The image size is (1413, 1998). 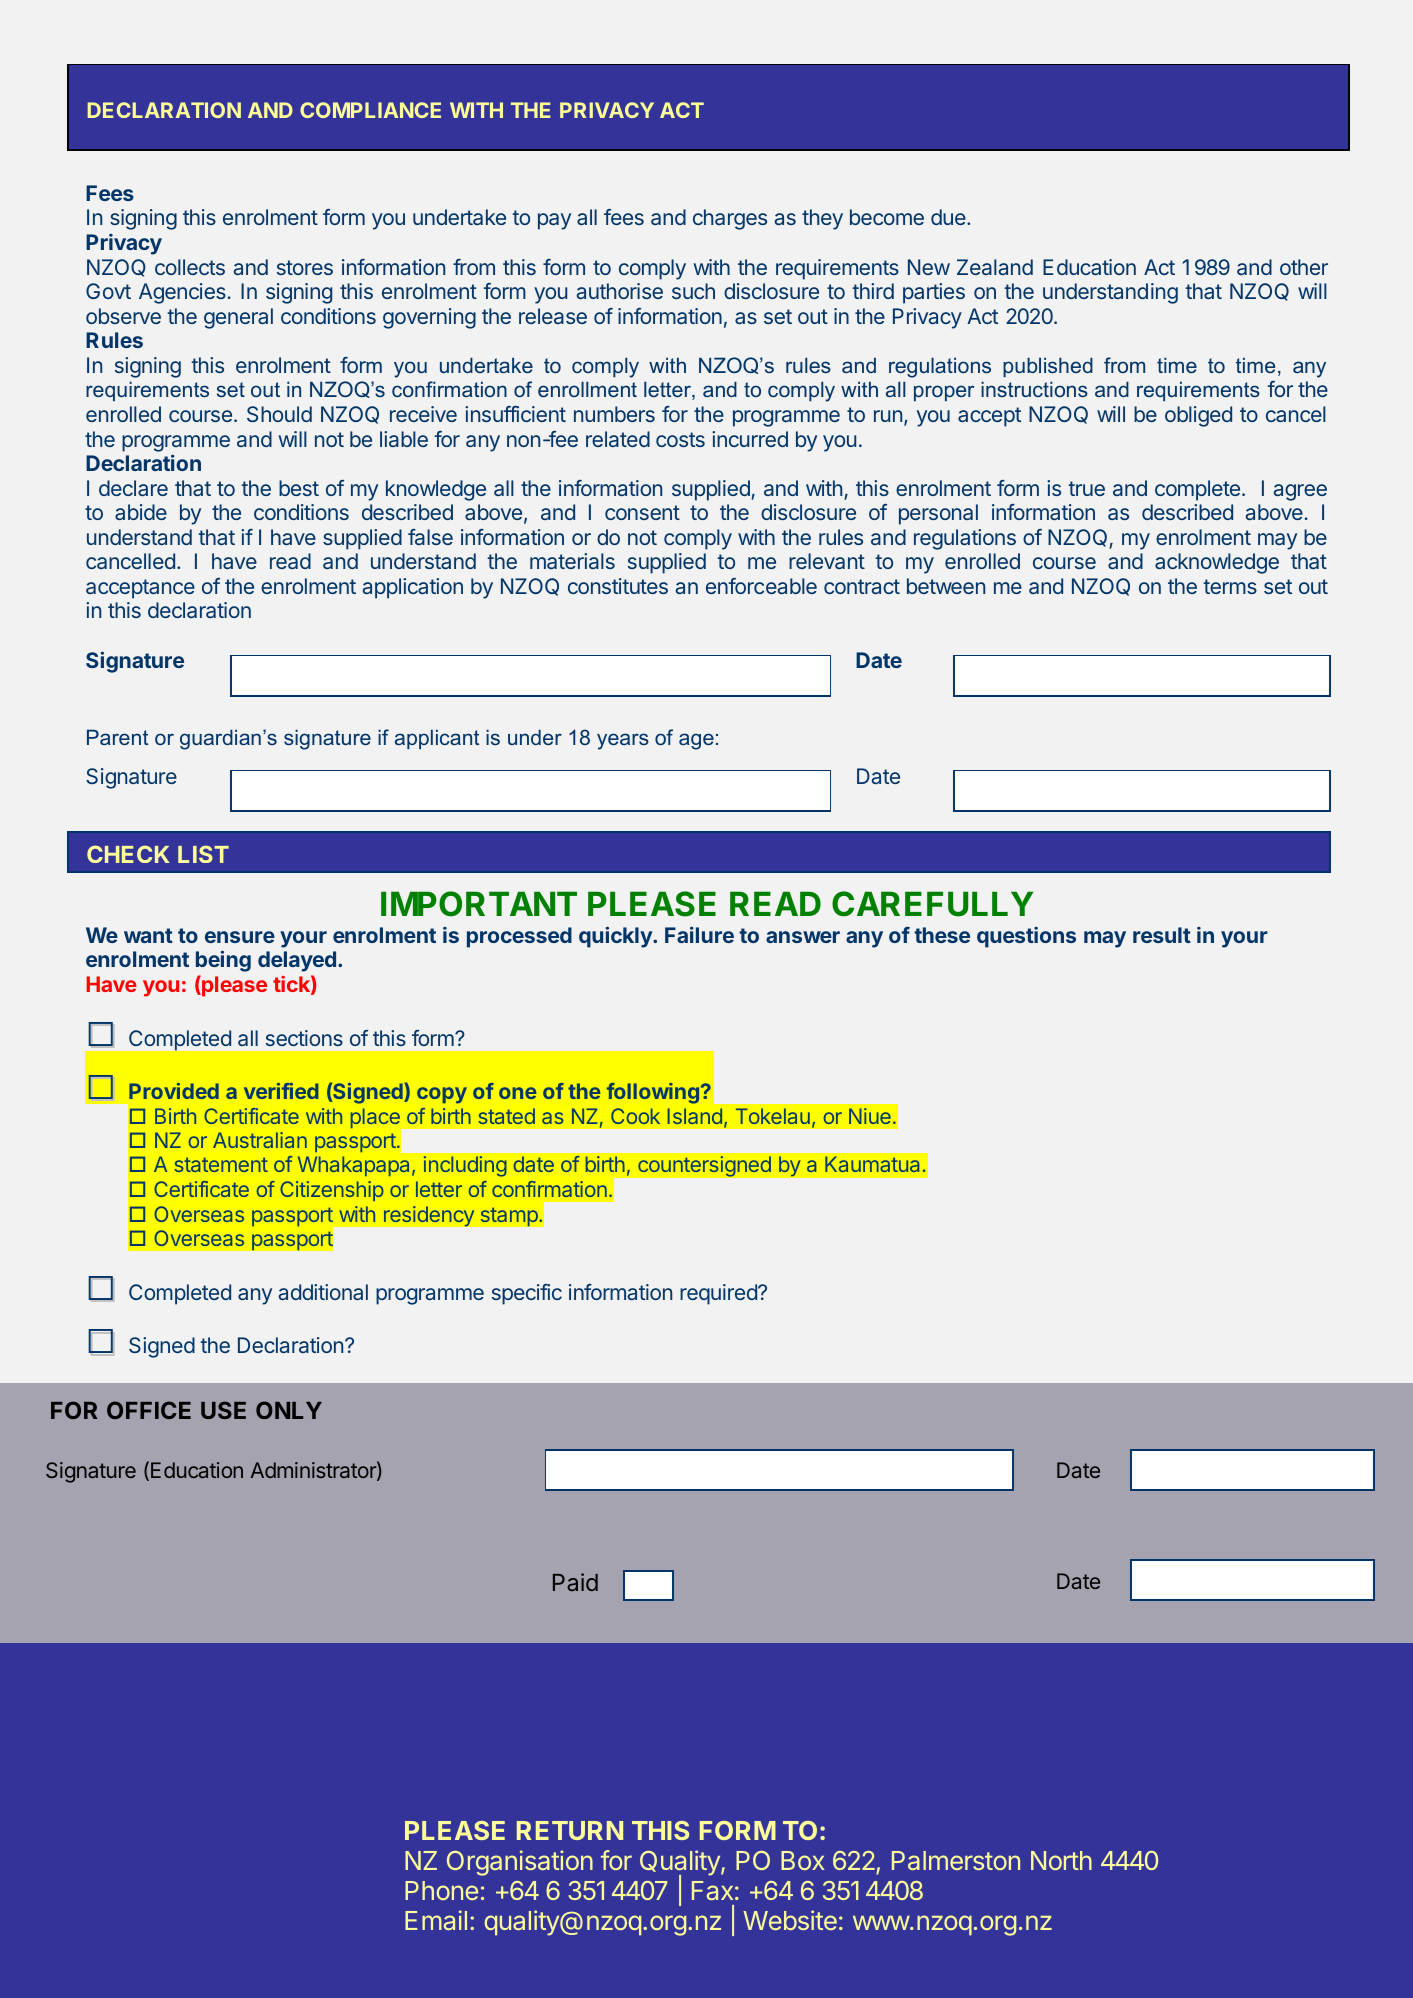 What do you see at coordinates (370, 110) in the screenshot?
I see `COMPLIANCE` at bounding box center [370, 110].
